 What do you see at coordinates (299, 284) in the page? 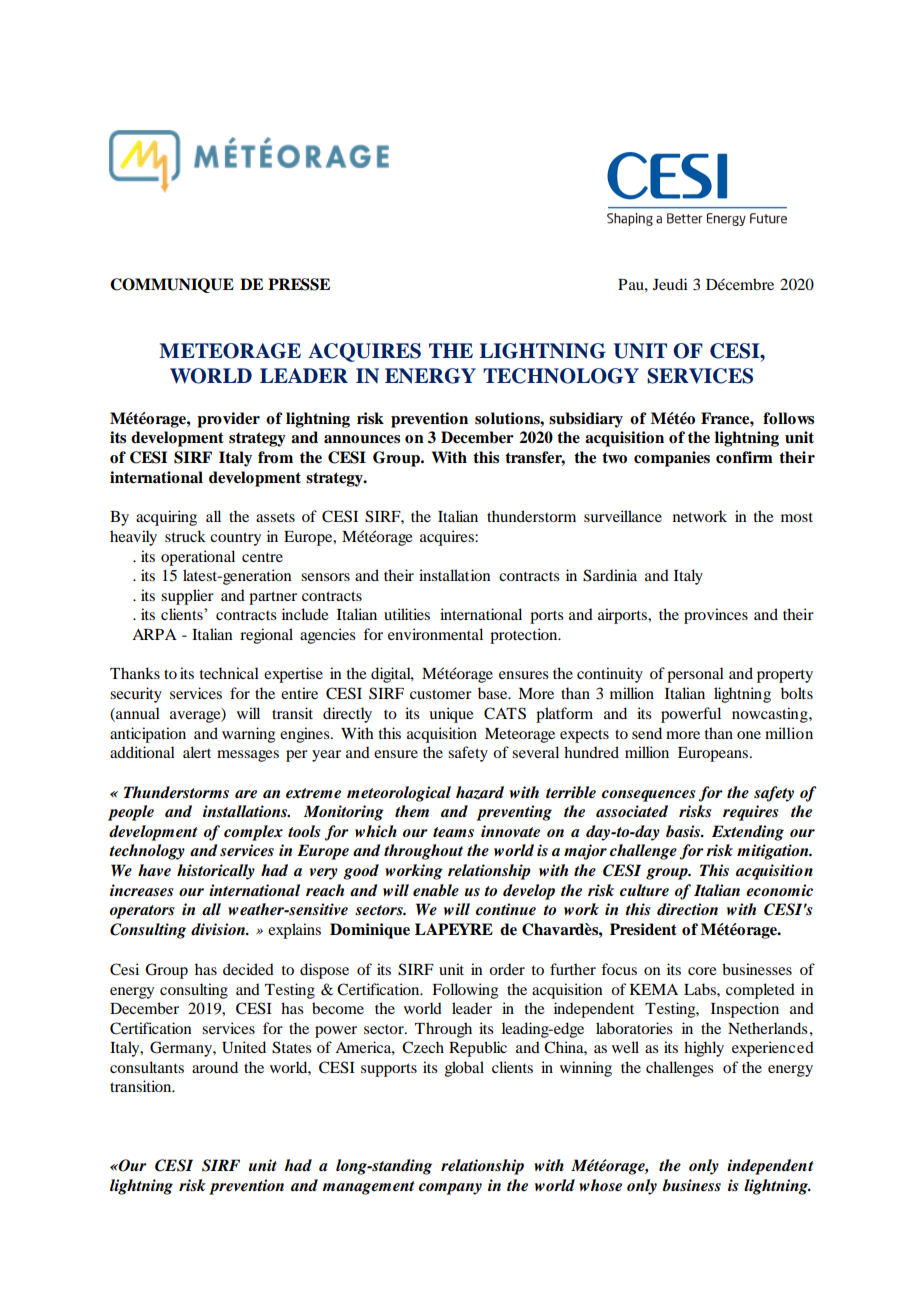
I see `PRESSE` at bounding box center [299, 284].
